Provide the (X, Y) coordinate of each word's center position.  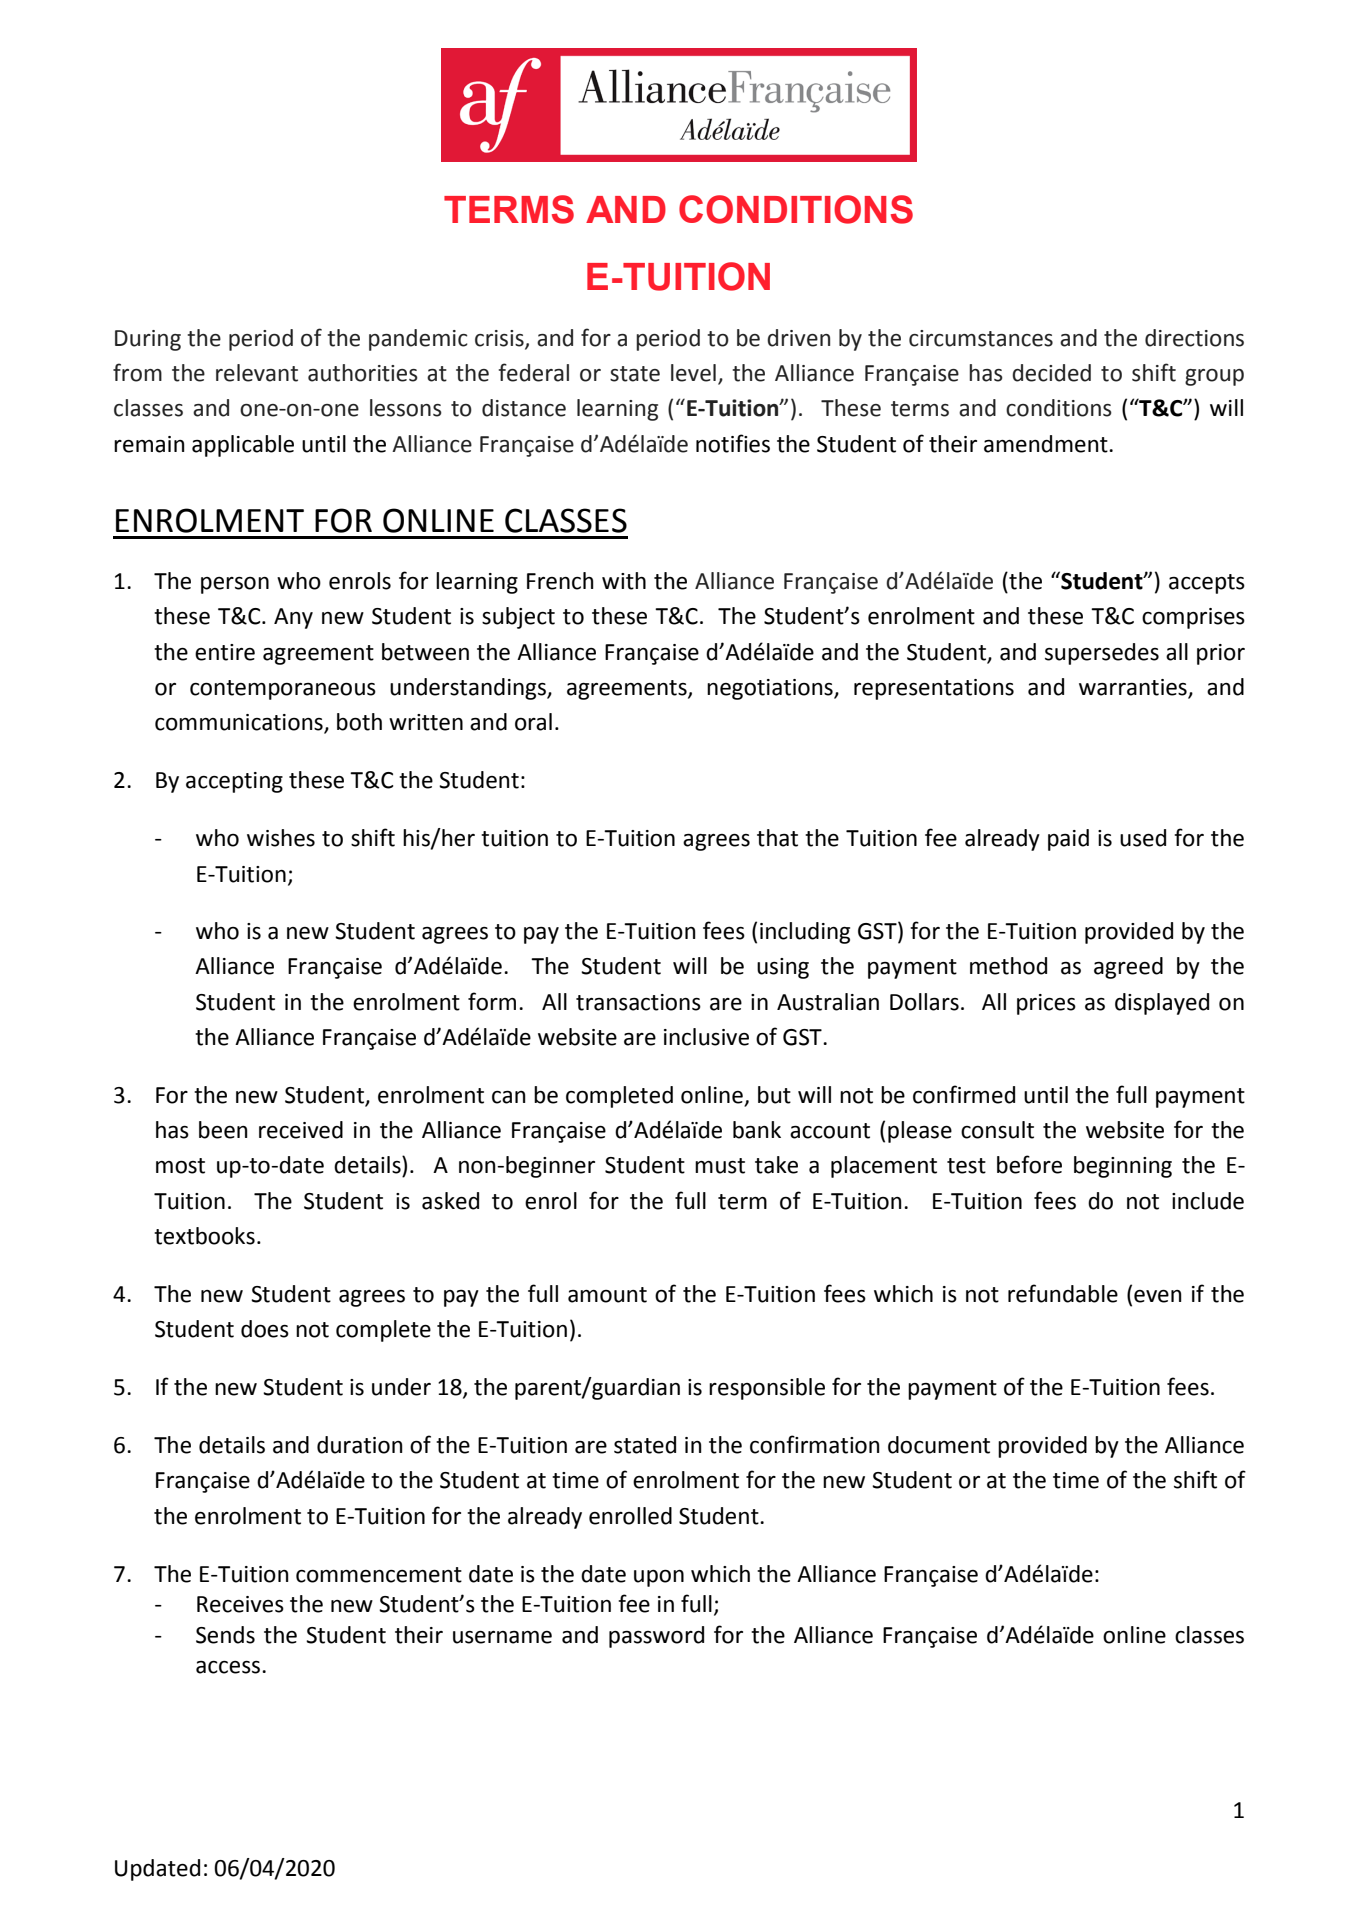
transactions (638, 1002)
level (693, 373)
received (301, 1130)
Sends (225, 1635)
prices (1046, 1004)
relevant (257, 373)
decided (1051, 373)
